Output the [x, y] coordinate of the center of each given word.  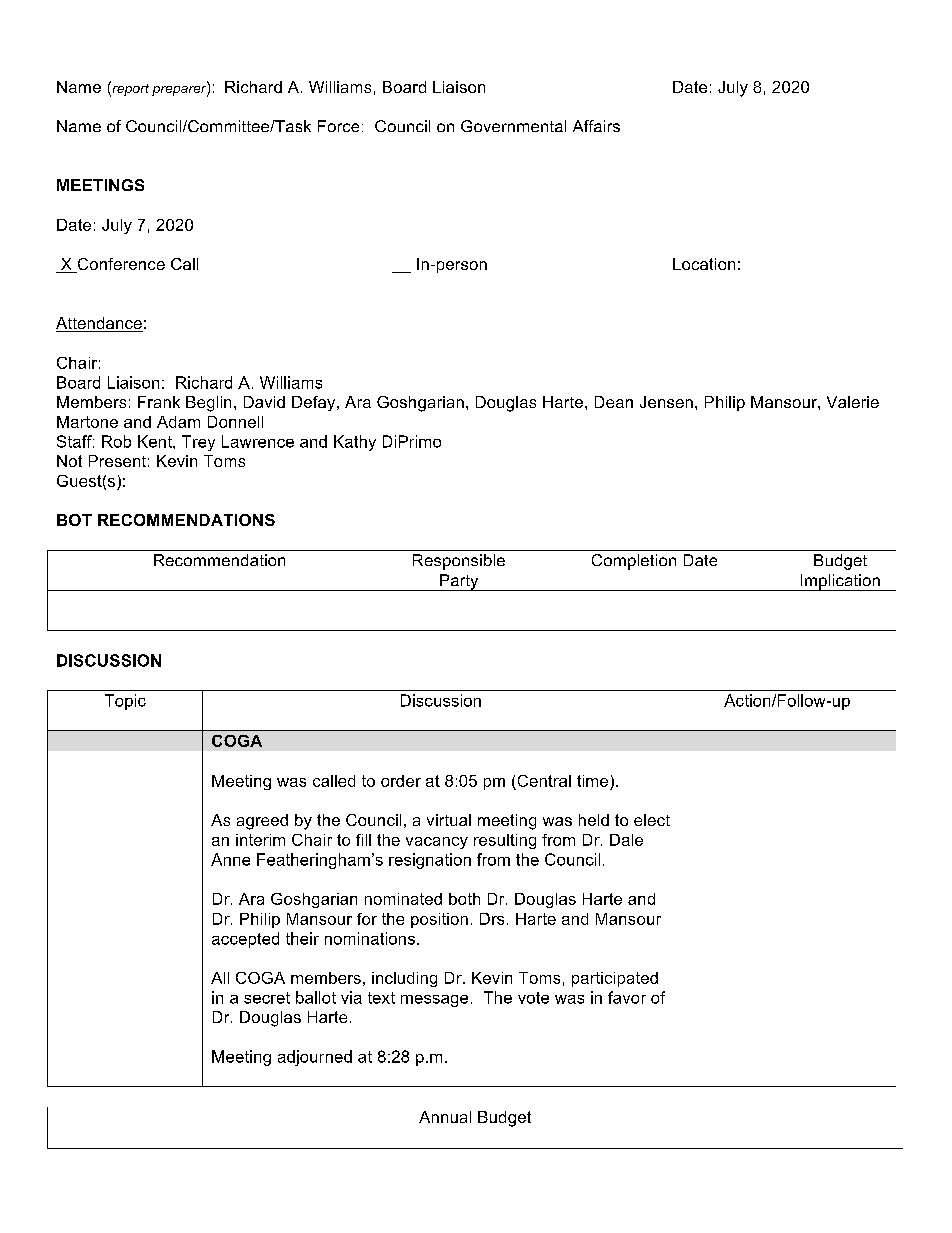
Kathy [355, 443]
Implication [840, 582]
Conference [120, 265]
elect [652, 820]
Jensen [666, 402]
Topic [125, 702]
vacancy [437, 843]
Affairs [596, 126]
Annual [445, 1117]
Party [459, 582]
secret [267, 998]
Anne [230, 859]
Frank [159, 402]
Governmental [513, 126]
